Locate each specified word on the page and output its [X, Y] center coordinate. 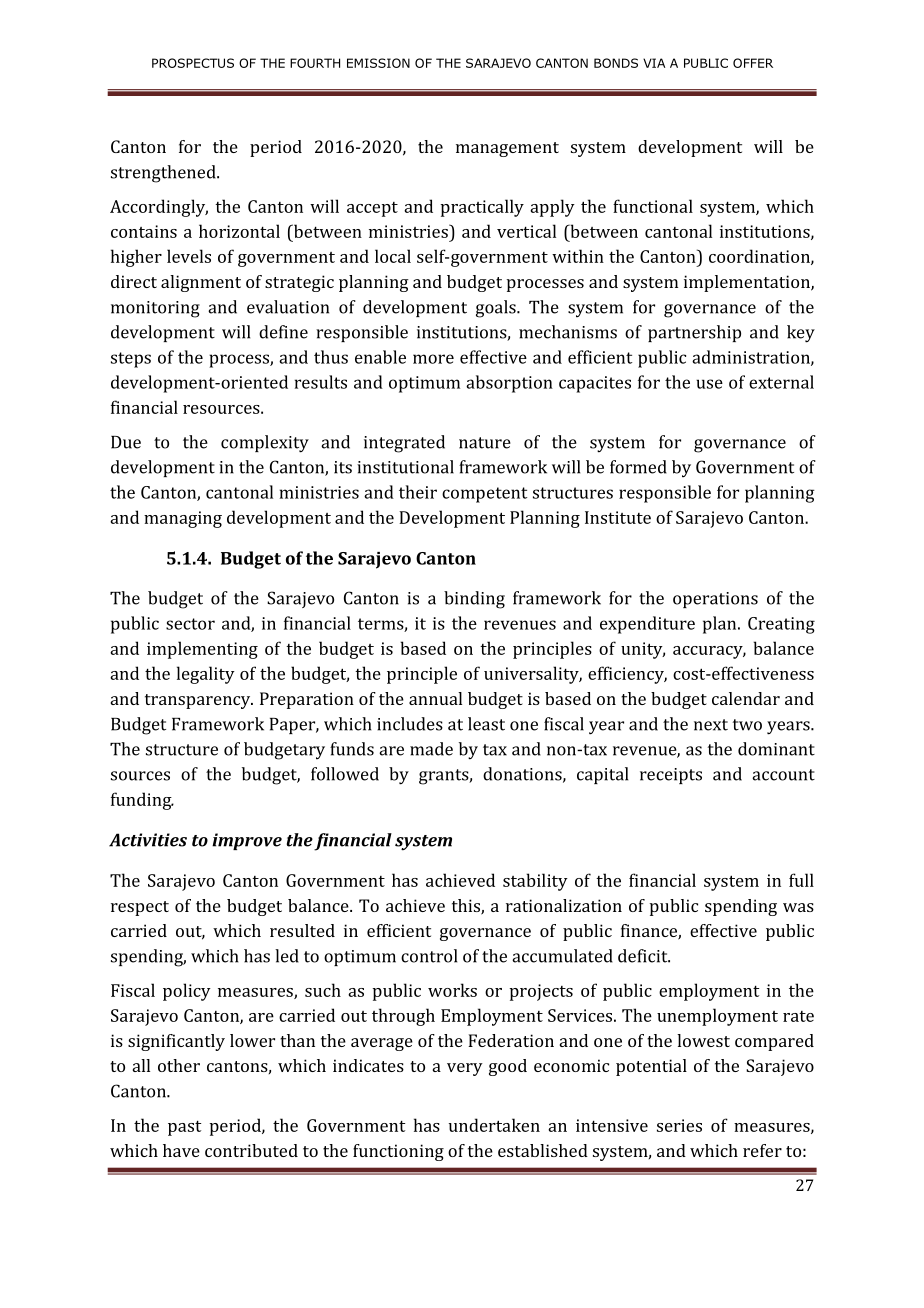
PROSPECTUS [193, 63]
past [184, 1128]
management [507, 149]
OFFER [753, 63]
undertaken [494, 1125]
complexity [265, 444]
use [709, 384]
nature [485, 443]
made [431, 749]
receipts [671, 776]
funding [142, 801]
